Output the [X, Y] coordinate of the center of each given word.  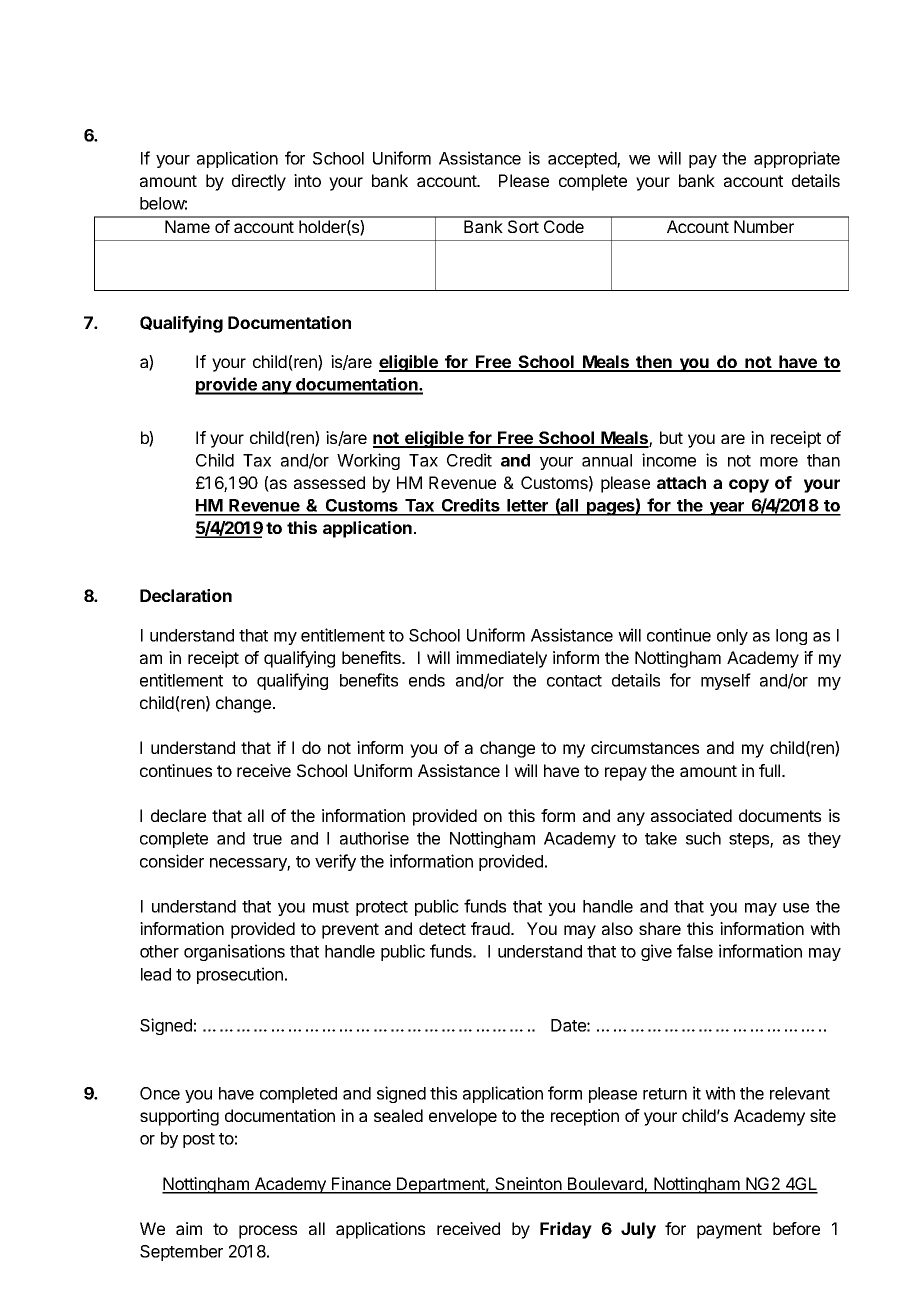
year [727, 509]
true [267, 839]
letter [527, 507]
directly [259, 182]
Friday [566, 1230]
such [703, 838]
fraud [491, 928]
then [654, 363]
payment [729, 1231]
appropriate [797, 159]
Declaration [186, 595]
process [268, 1232]
